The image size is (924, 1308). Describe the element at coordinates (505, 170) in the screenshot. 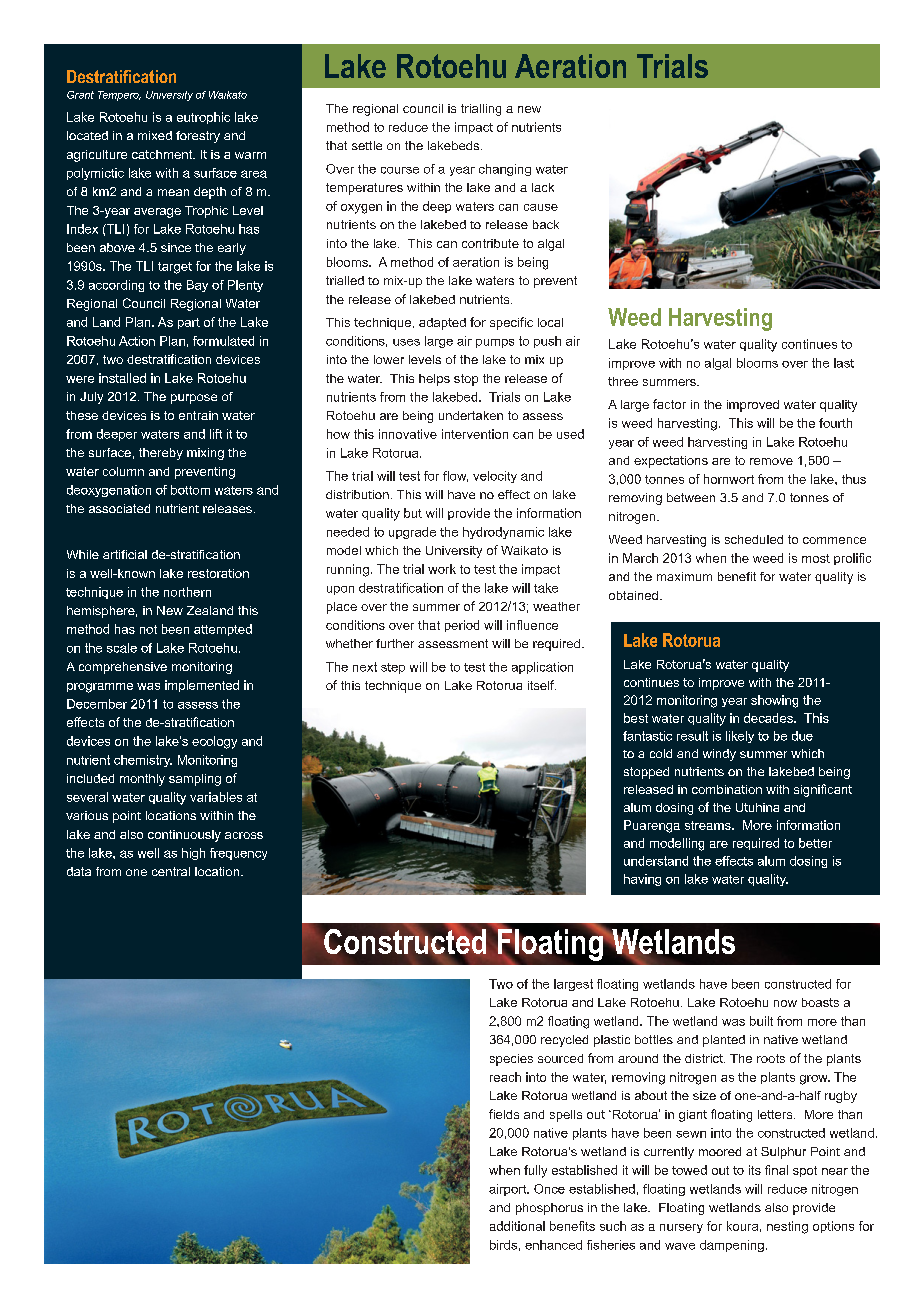

I see `changing` at that location.
